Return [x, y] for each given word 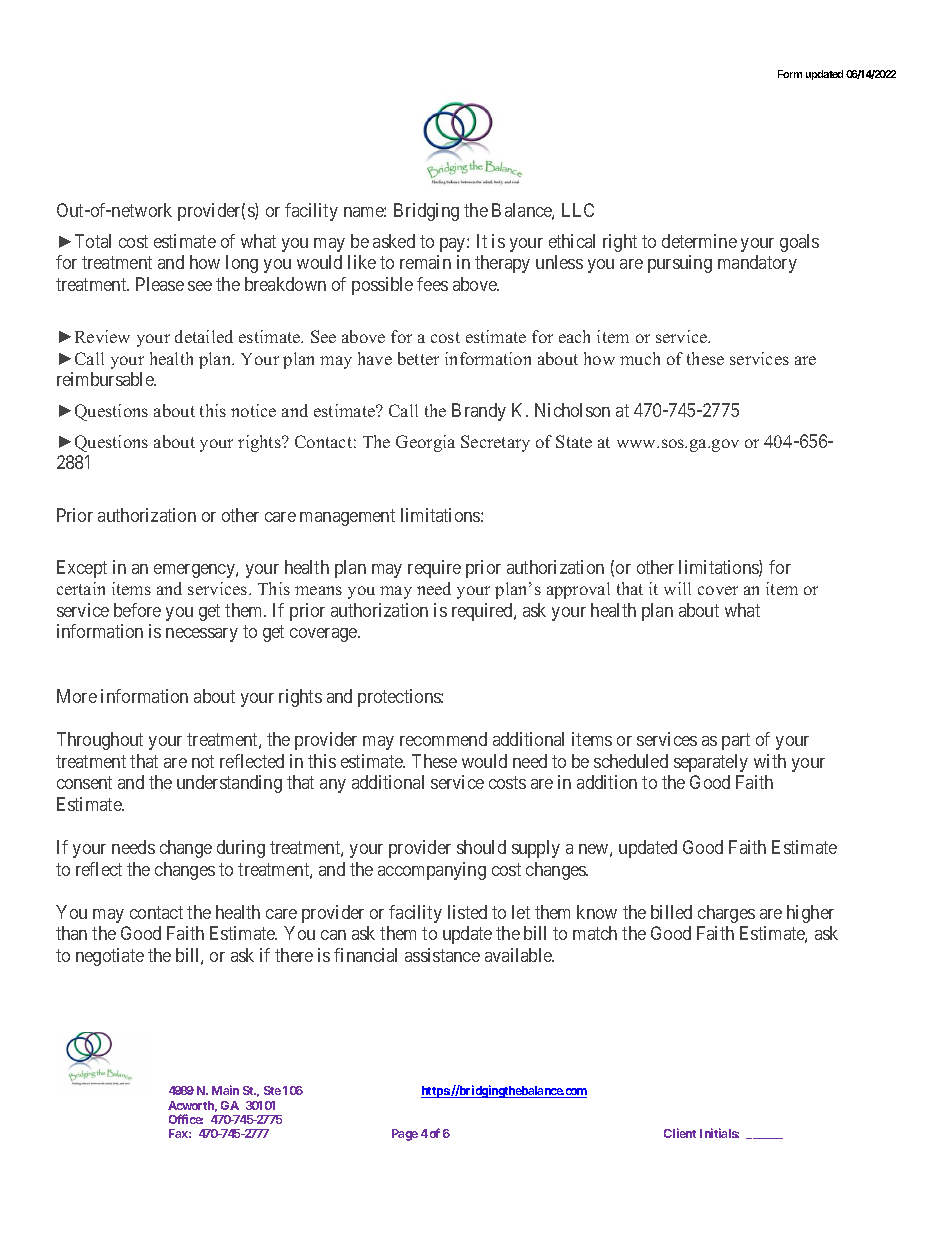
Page [405, 1135]
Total [93, 241]
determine [699, 241]
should [481, 847]
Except [82, 569]
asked [394, 241]
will [677, 588]
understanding [229, 784]
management [347, 517]
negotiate [110, 957]
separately [711, 763]
